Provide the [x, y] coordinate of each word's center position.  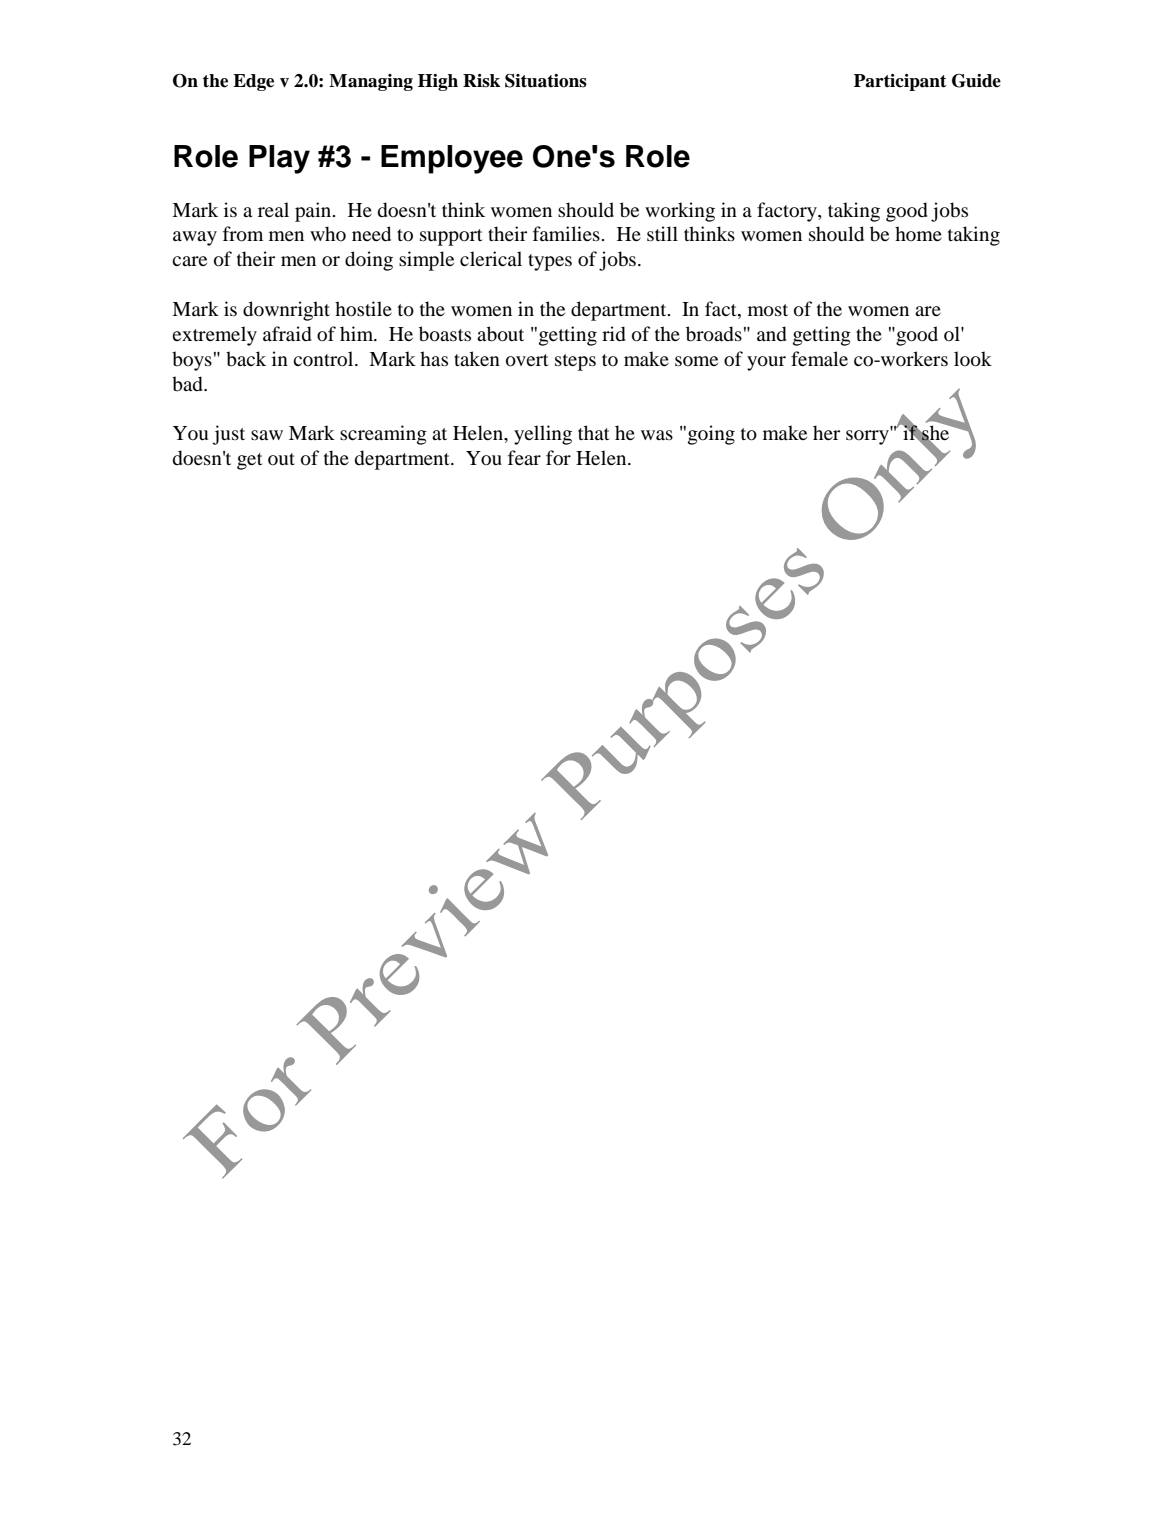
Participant [900, 82]
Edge [253, 82]
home [918, 234]
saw [267, 435]
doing [369, 261]
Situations [546, 81]
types [550, 262]
